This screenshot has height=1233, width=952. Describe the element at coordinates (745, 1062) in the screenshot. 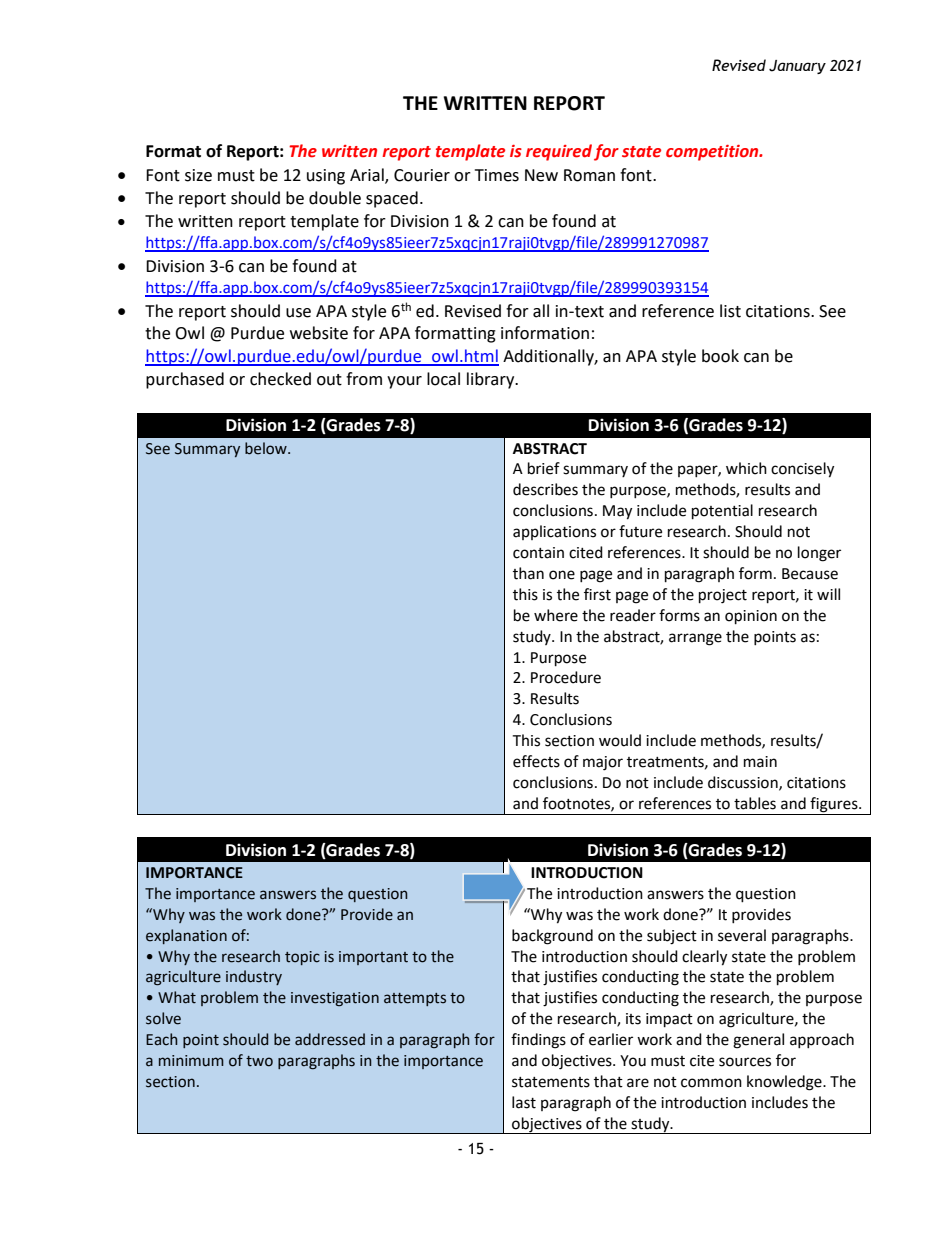

I see `sources` at that location.
